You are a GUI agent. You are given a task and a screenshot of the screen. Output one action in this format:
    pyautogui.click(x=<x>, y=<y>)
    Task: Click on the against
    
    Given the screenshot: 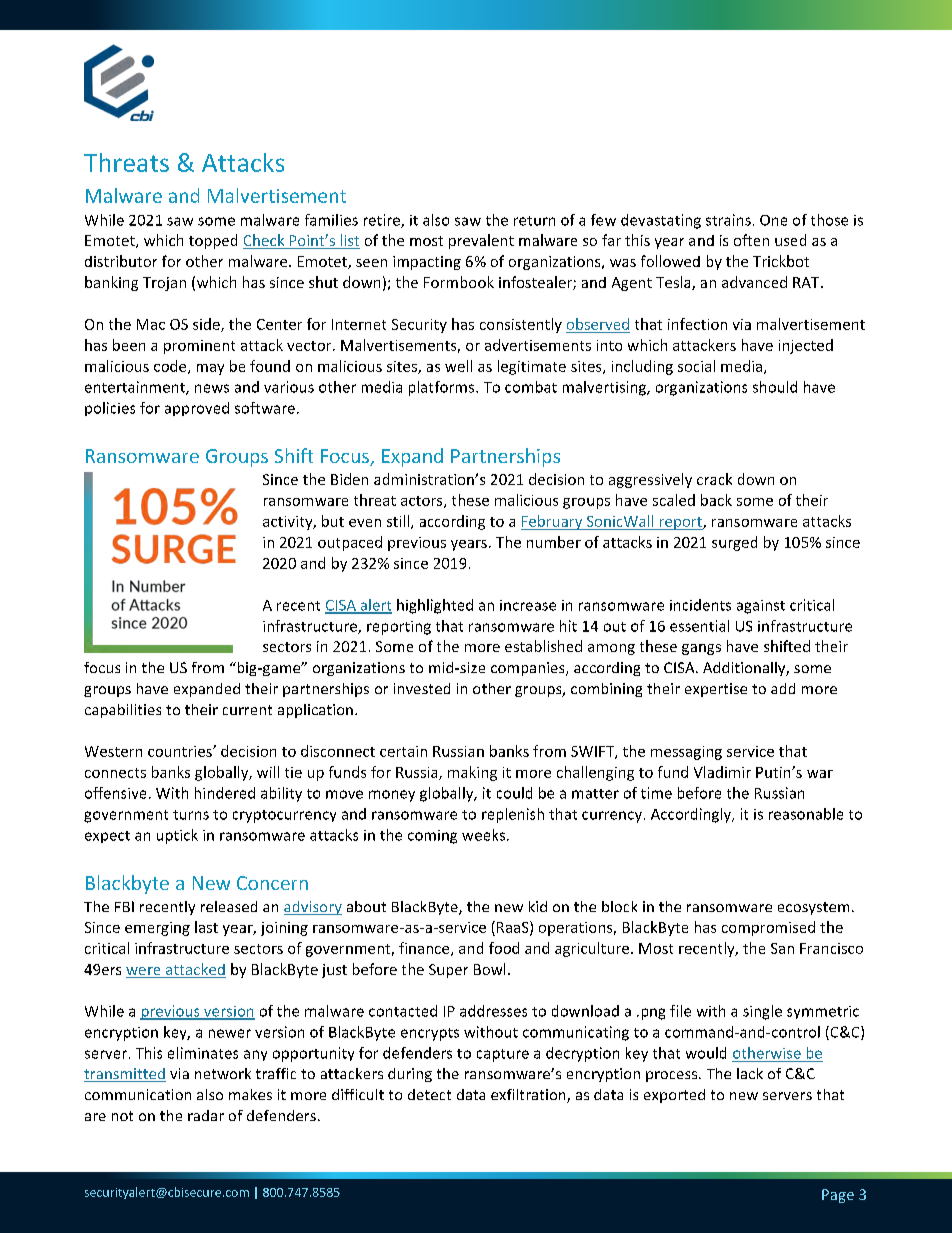 What is the action you would take?
    pyautogui.click(x=761, y=607)
